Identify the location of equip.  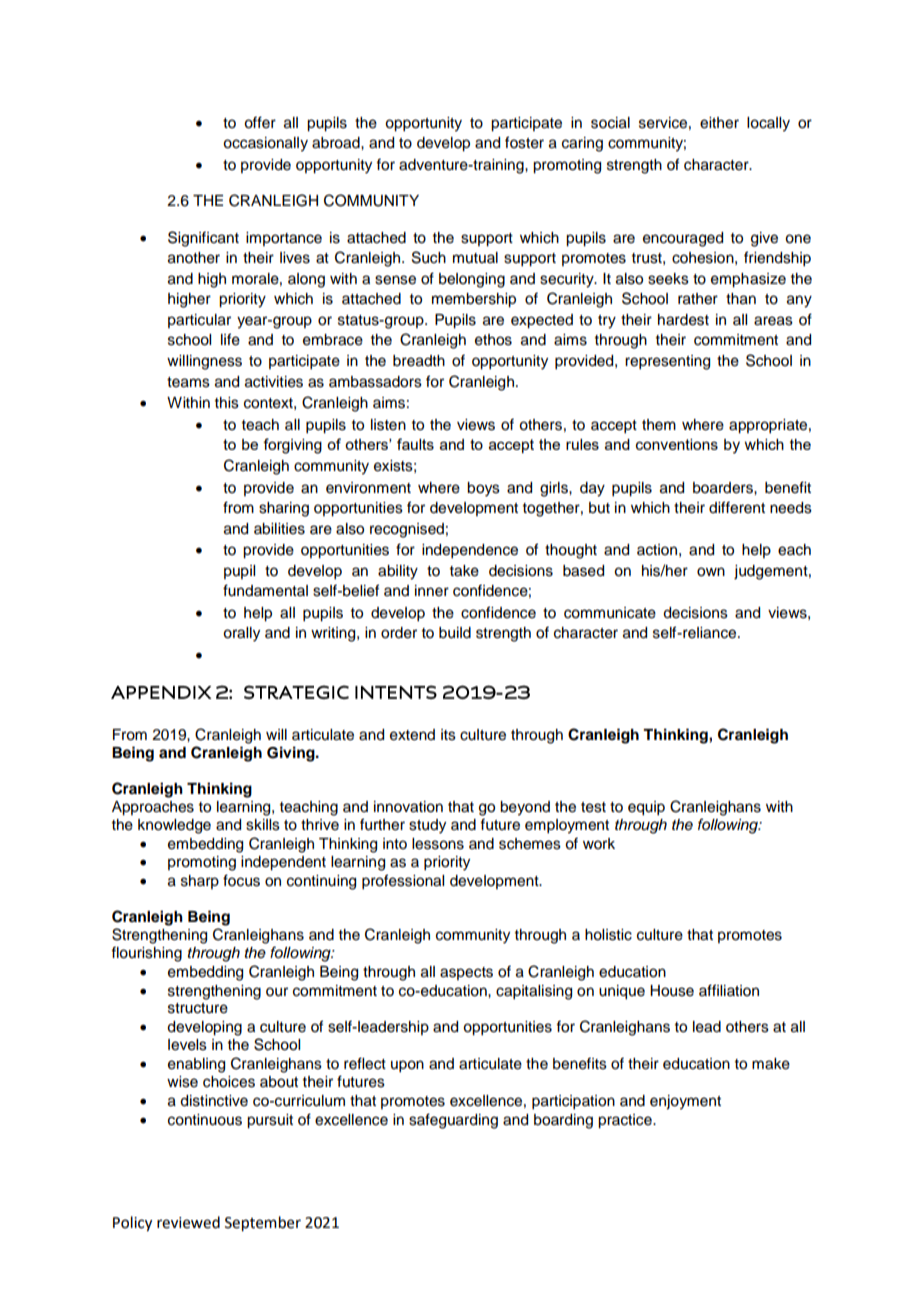
(646, 808).
